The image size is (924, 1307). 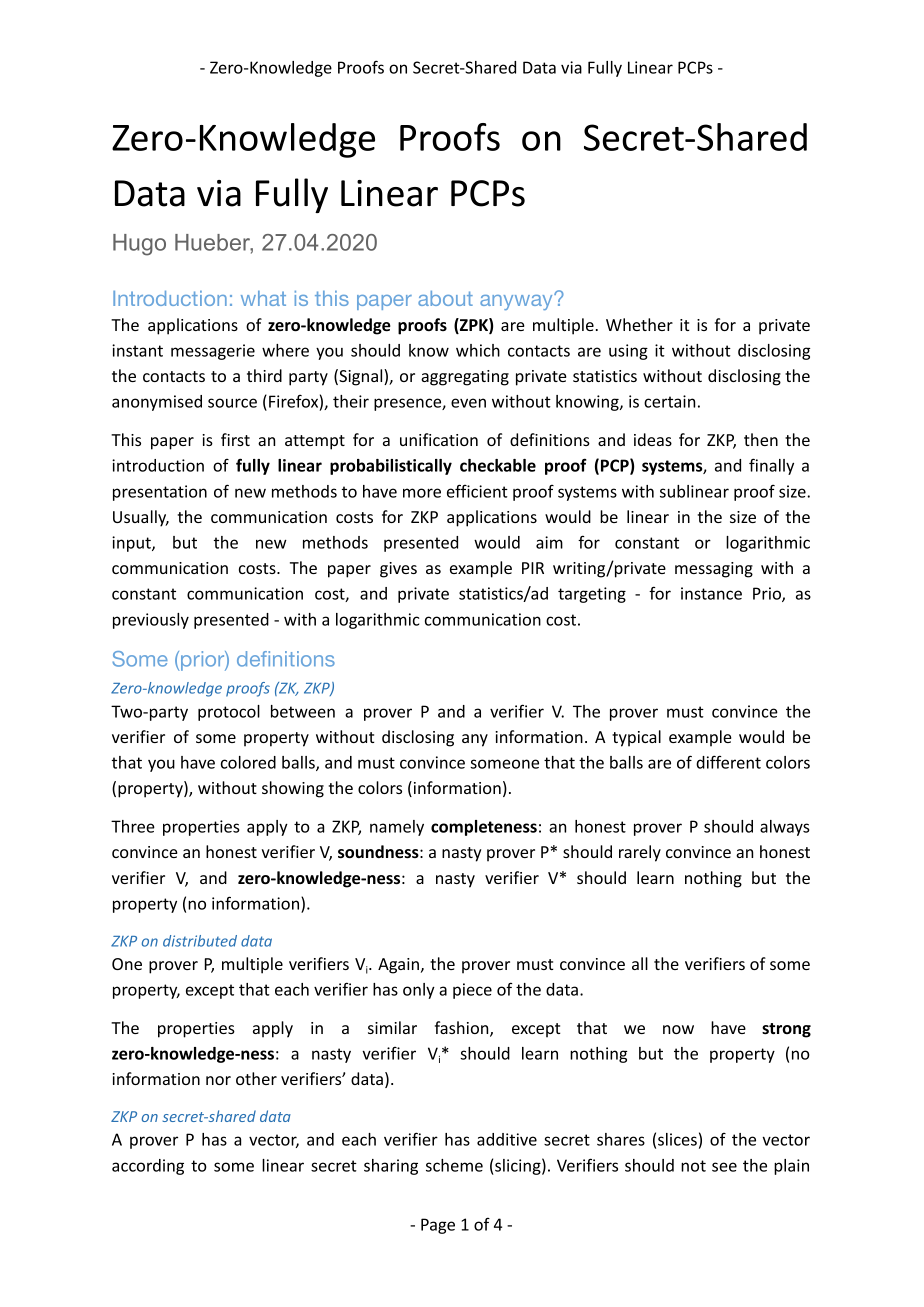 I want to click on Whether, so click(x=639, y=324).
